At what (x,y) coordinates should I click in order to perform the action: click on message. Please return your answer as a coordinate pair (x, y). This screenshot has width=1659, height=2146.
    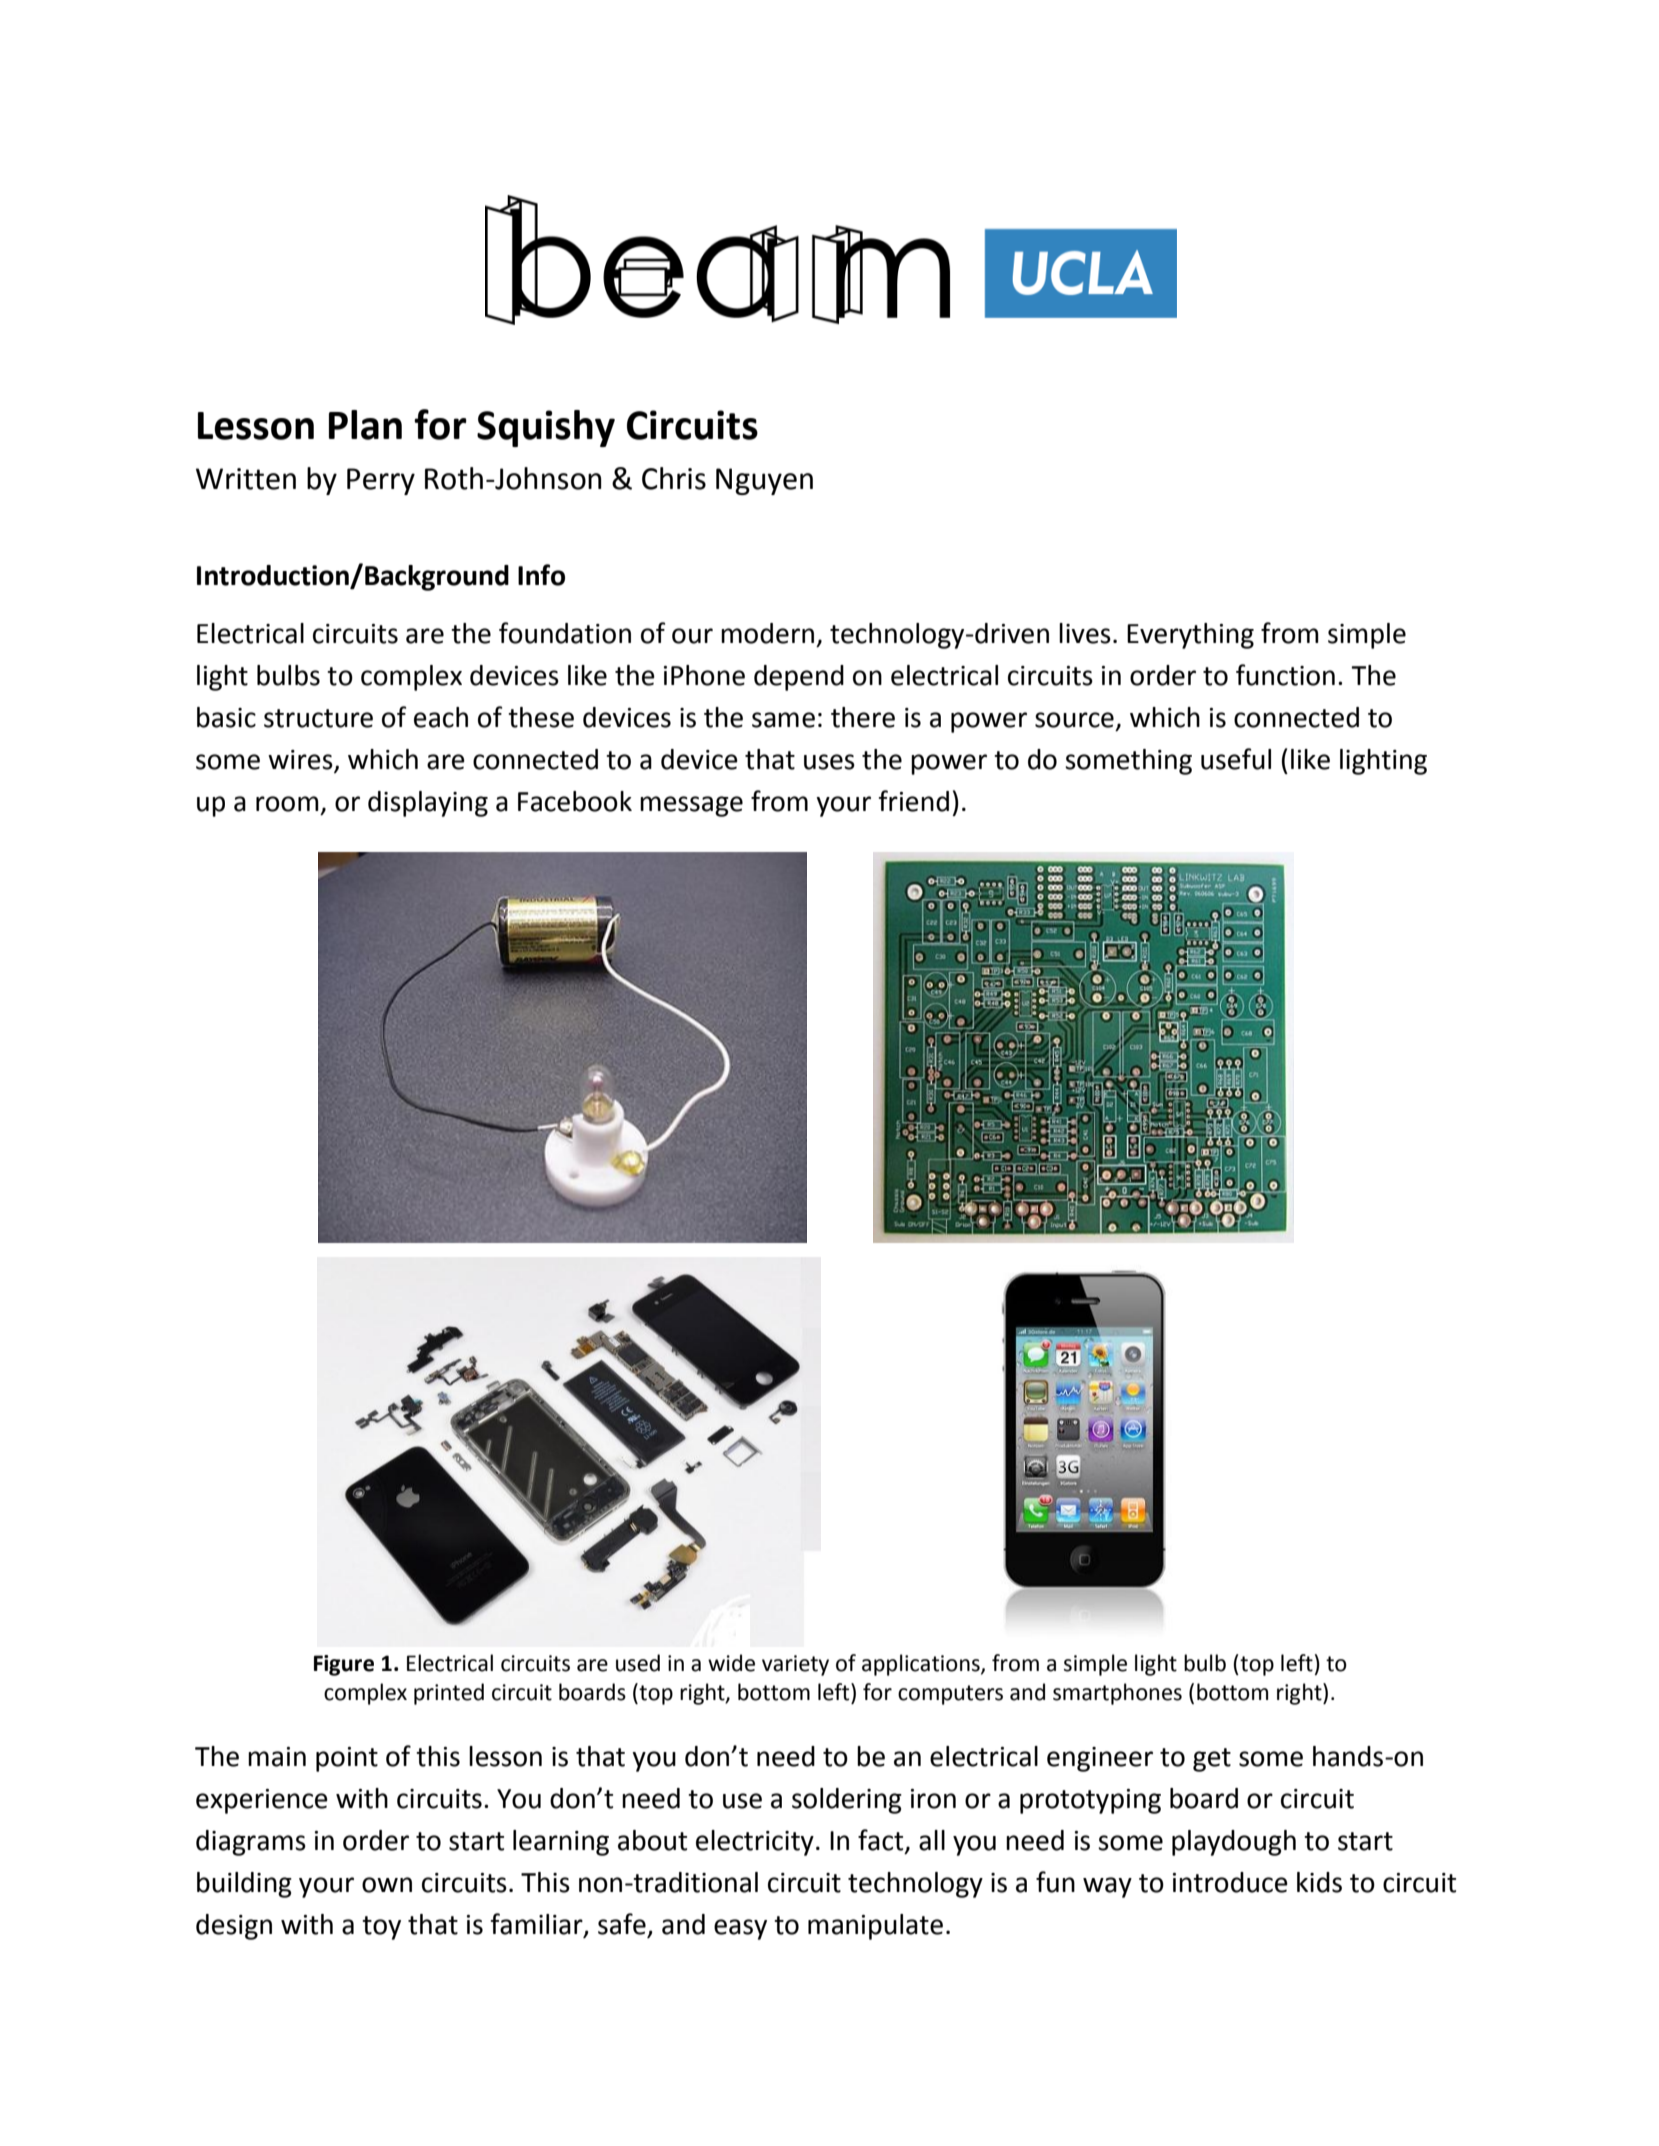
    Looking at the image, I should click on (691, 806).
